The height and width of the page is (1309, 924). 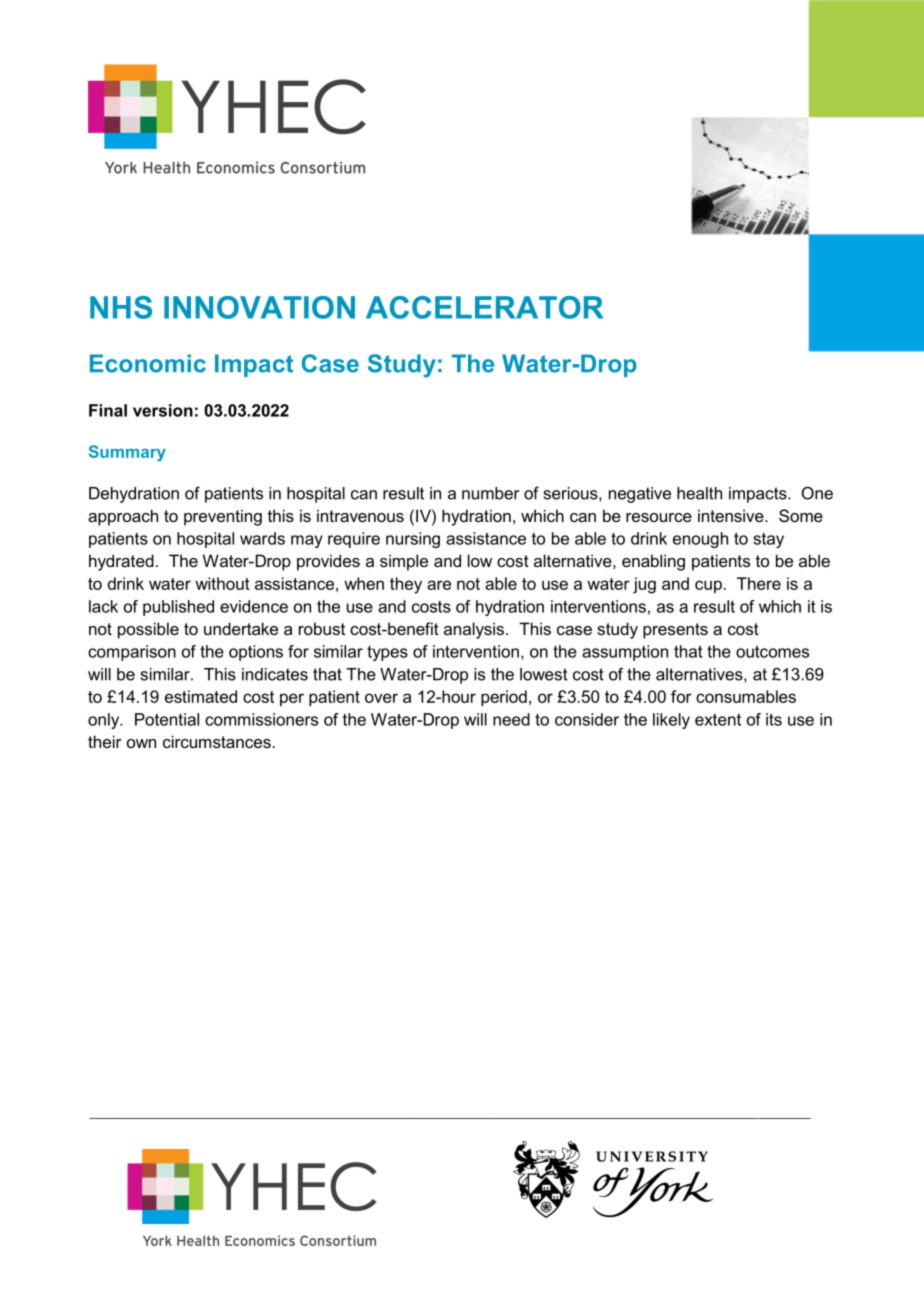 What do you see at coordinates (699, 493) in the page?
I see `health` at bounding box center [699, 493].
